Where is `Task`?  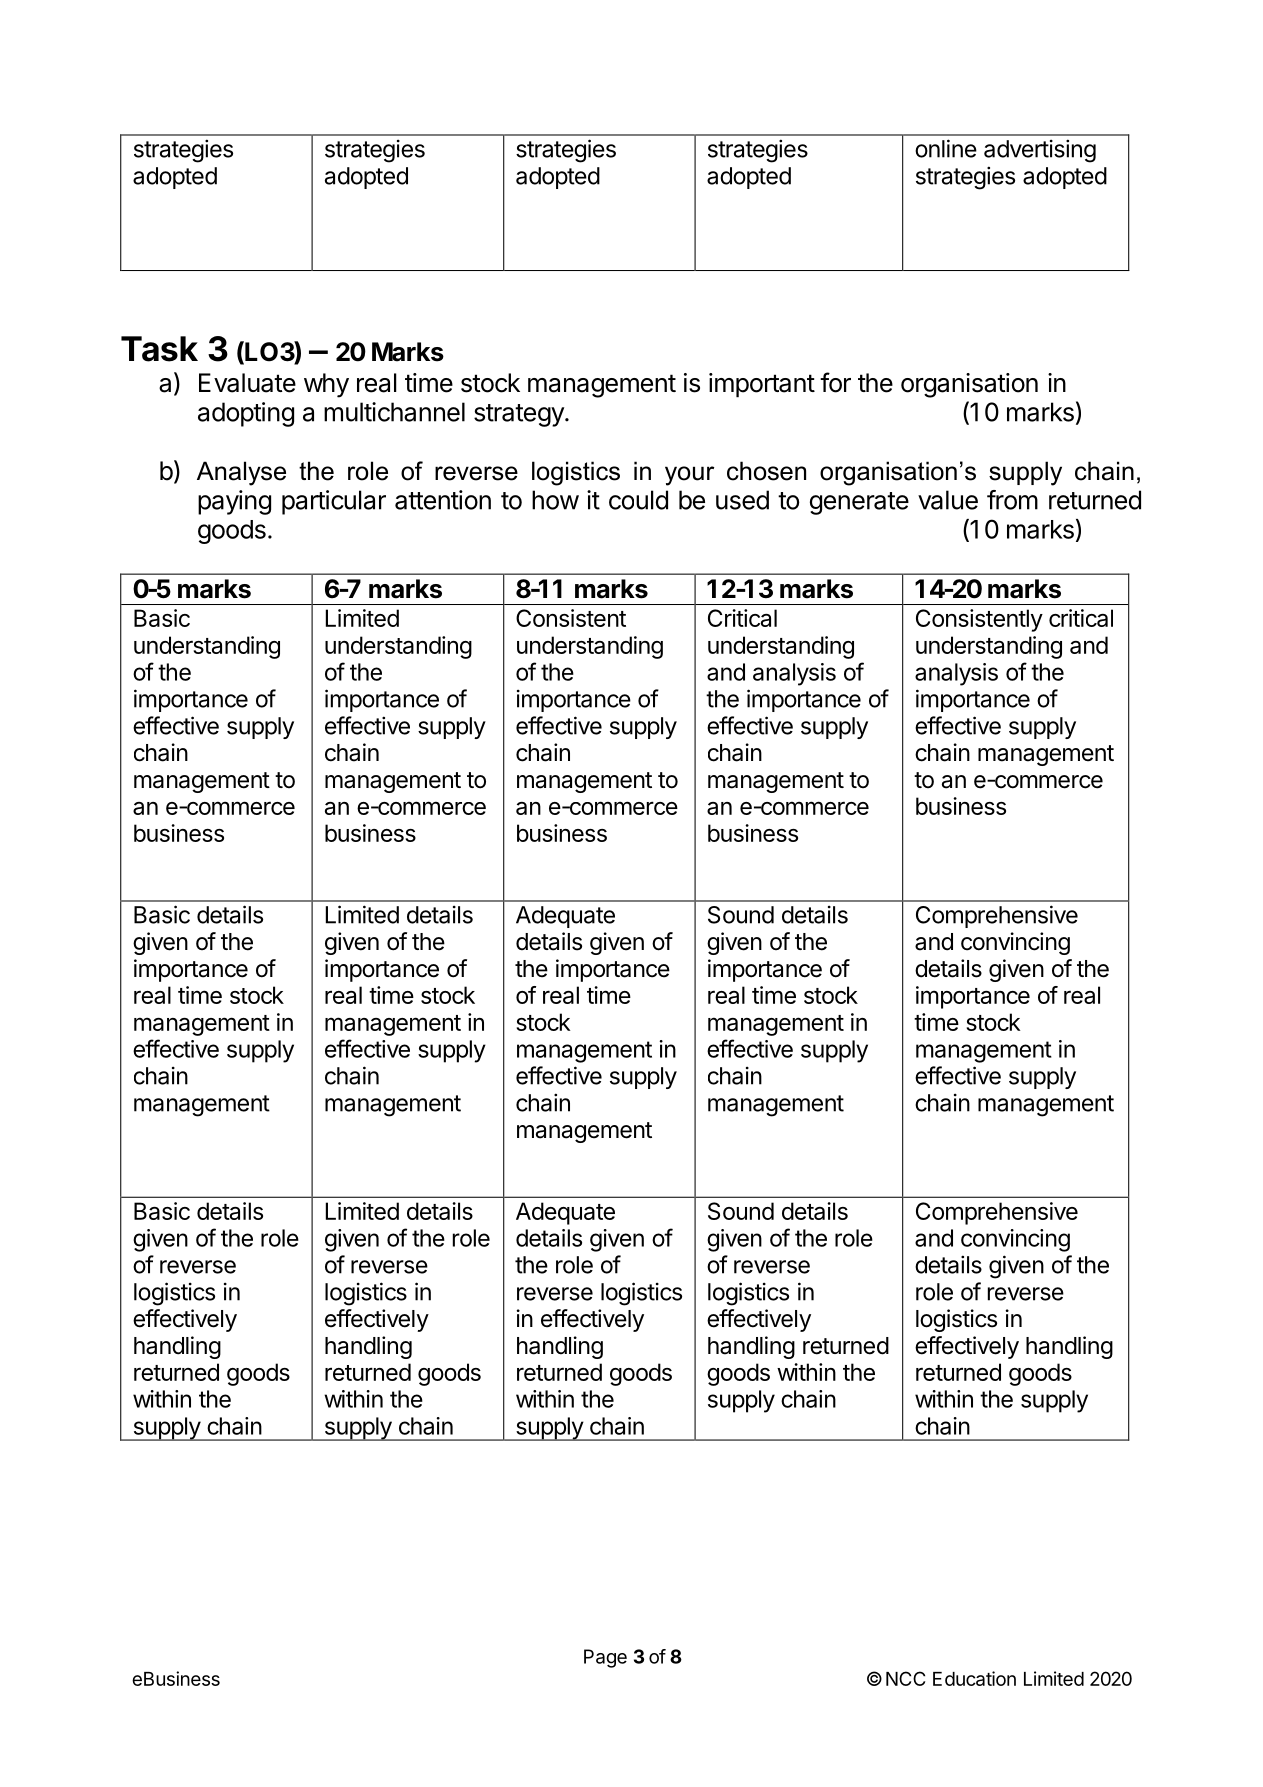 Task is located at coordinates (159, 349).
